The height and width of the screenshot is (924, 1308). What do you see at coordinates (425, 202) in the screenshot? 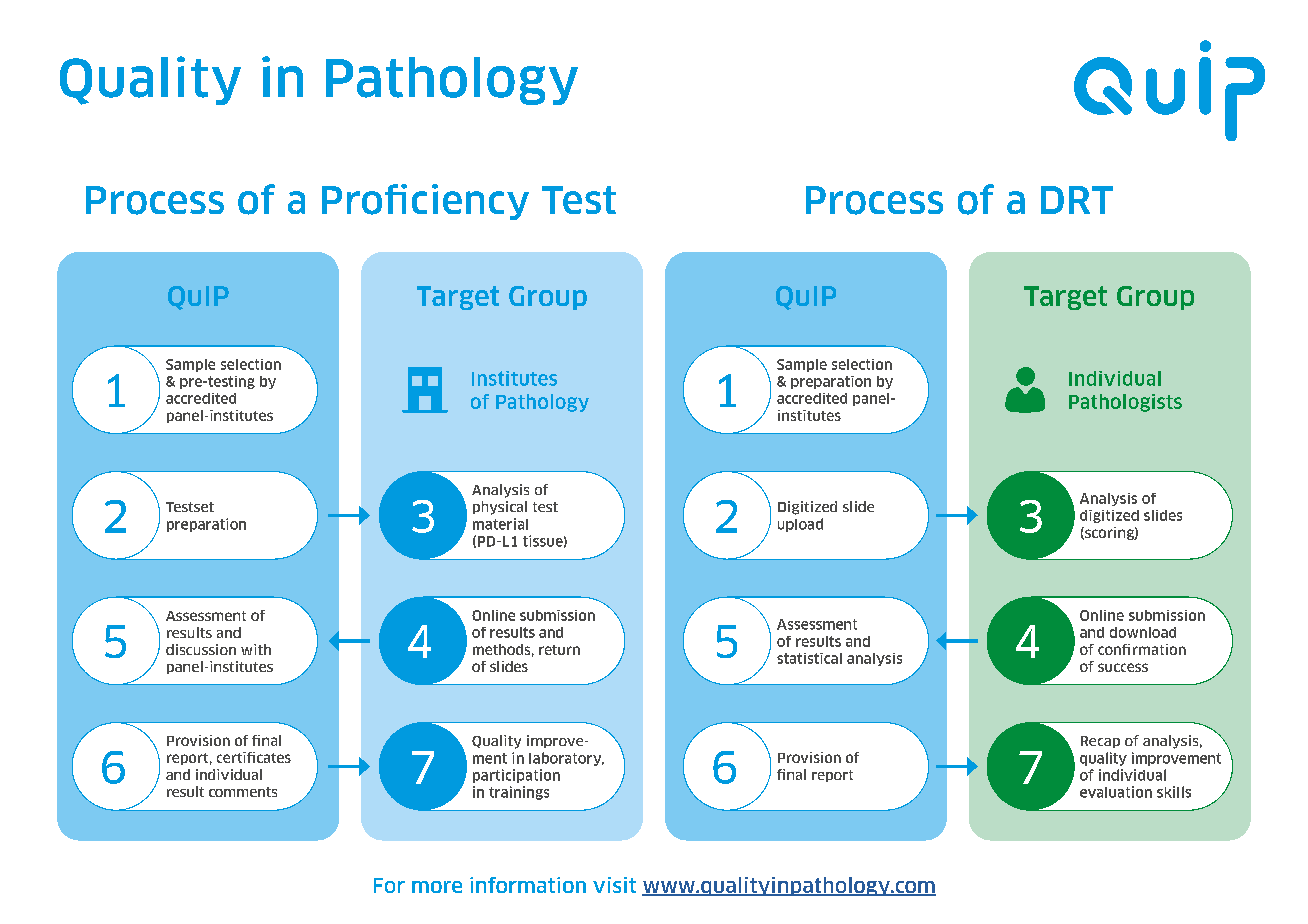
I see `Proficiency` at bounding box center [425, 202].
